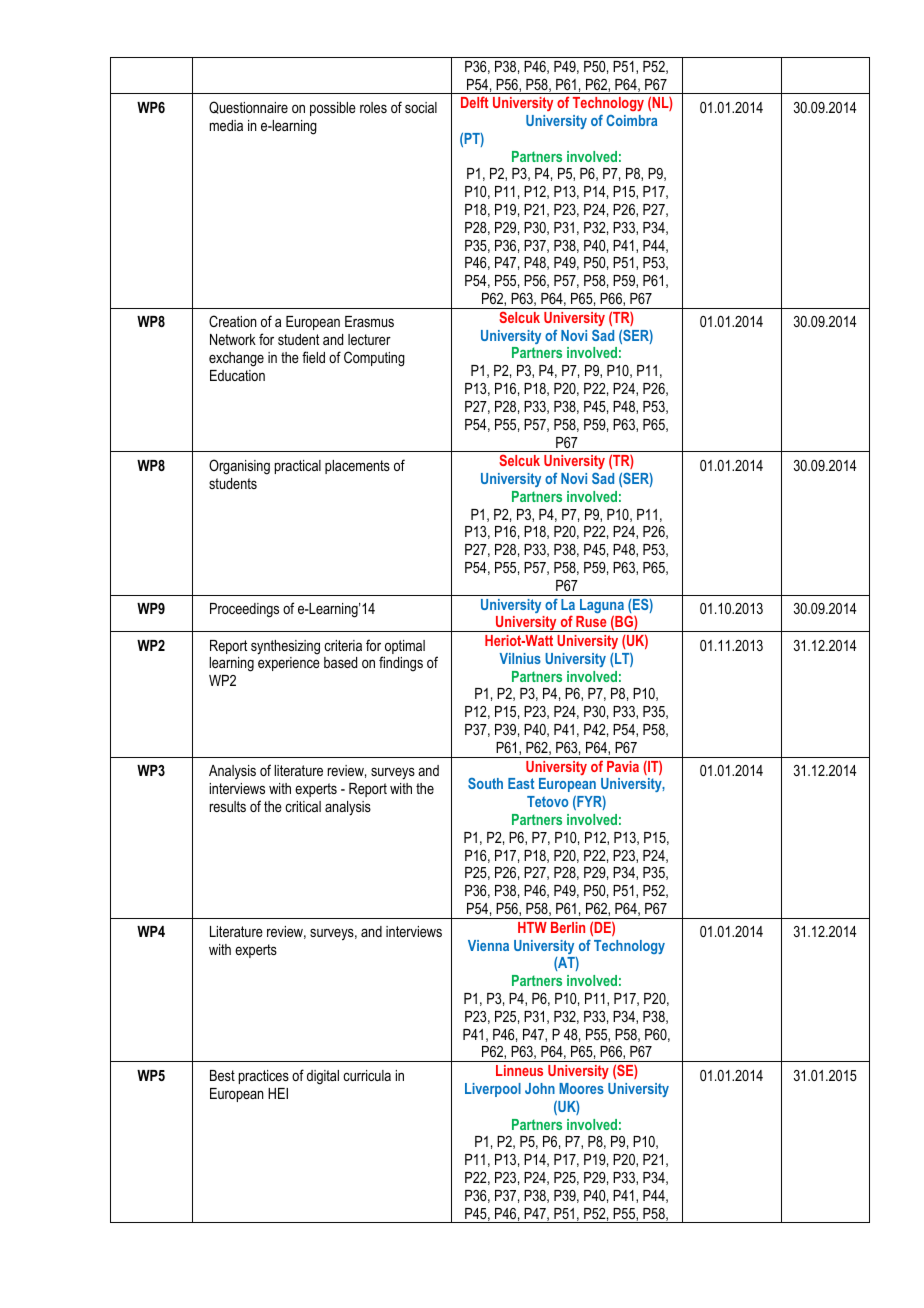  Describe the element at coordinates (248, 107) in the document. I see `Questionnaire` at that location.
